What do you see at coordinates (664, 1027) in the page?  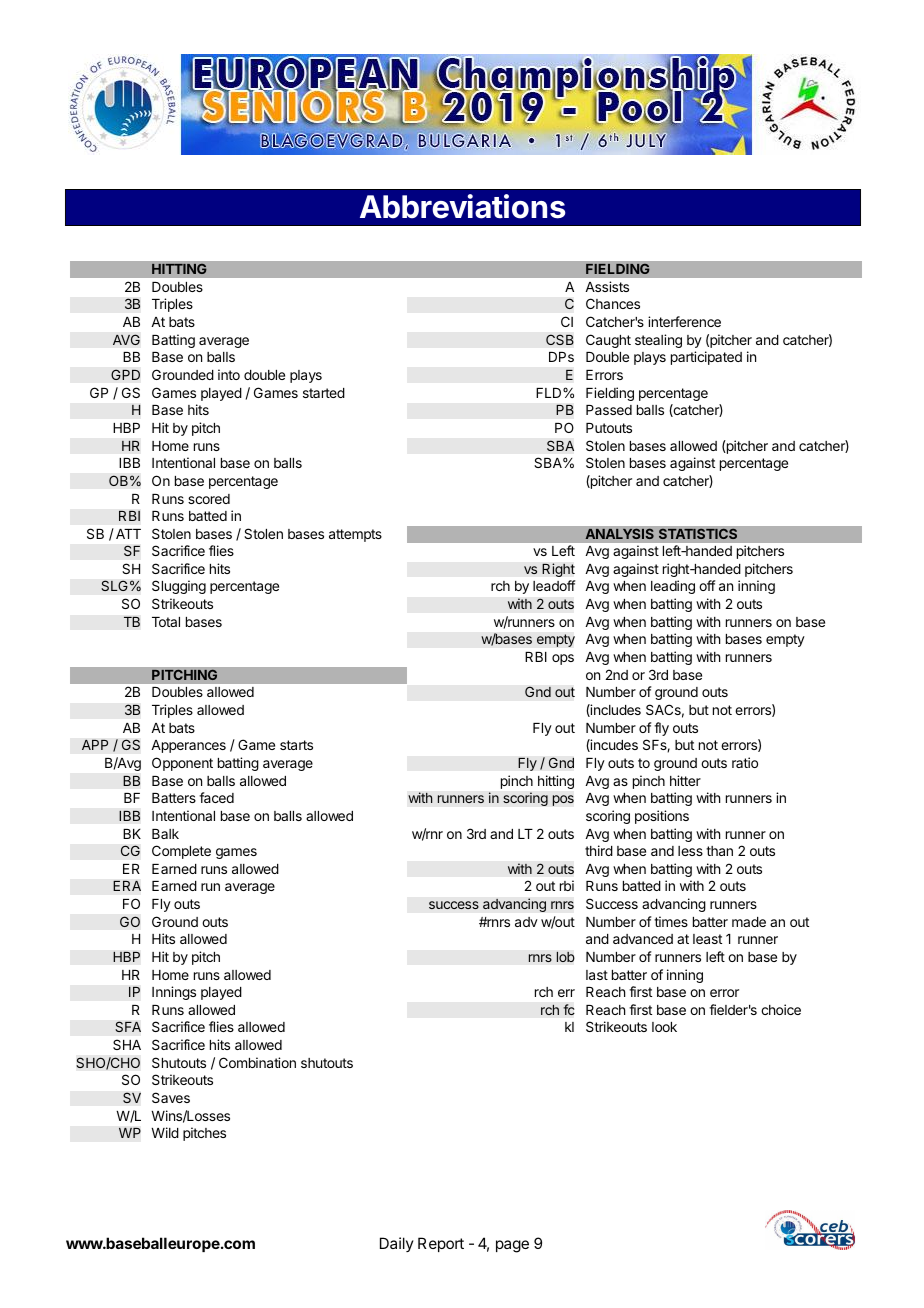 I see `look` at bounding box center [664, 1027].
